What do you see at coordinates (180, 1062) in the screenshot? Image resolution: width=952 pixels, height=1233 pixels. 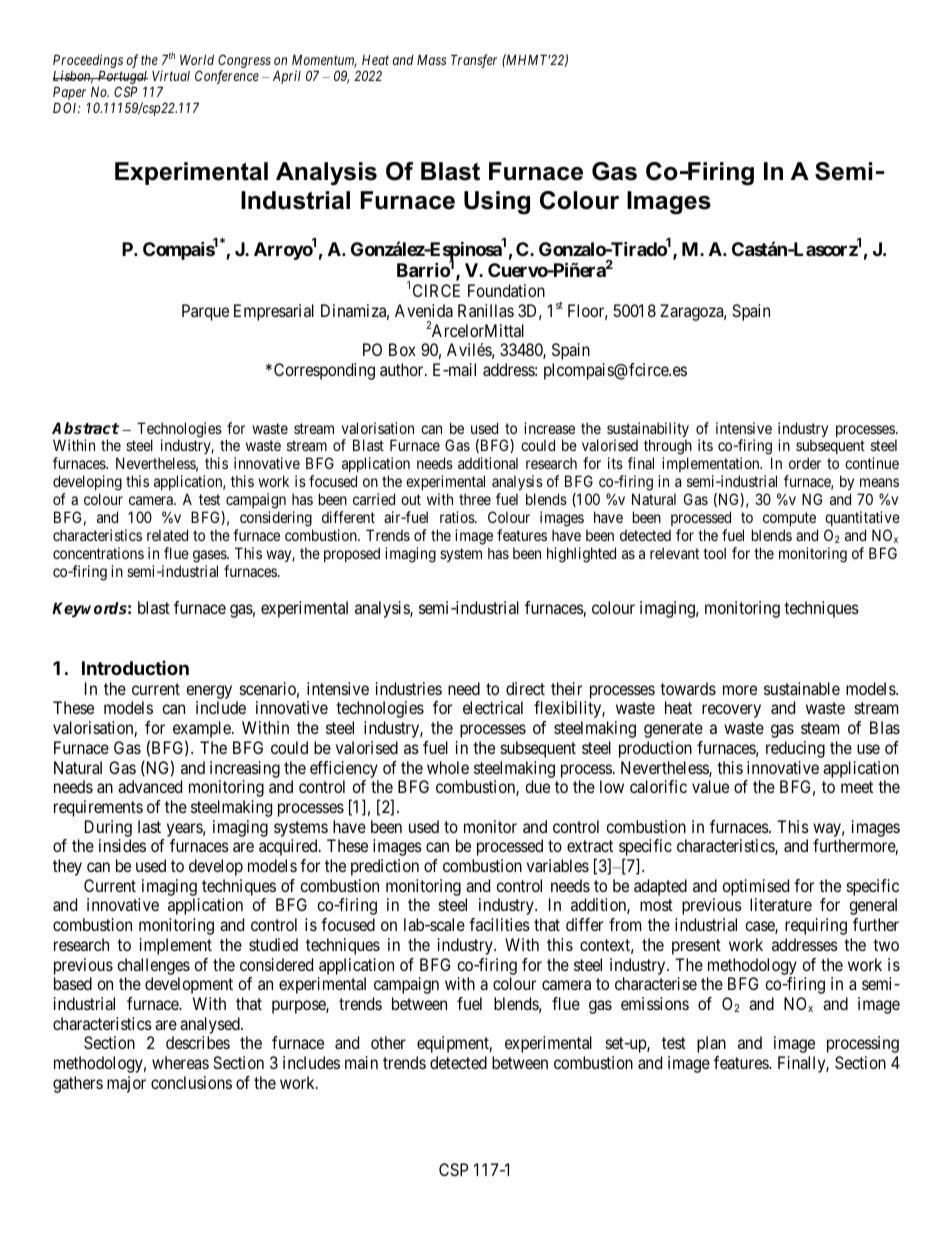 I see `whereas` at bounding box center [180, 1062].
